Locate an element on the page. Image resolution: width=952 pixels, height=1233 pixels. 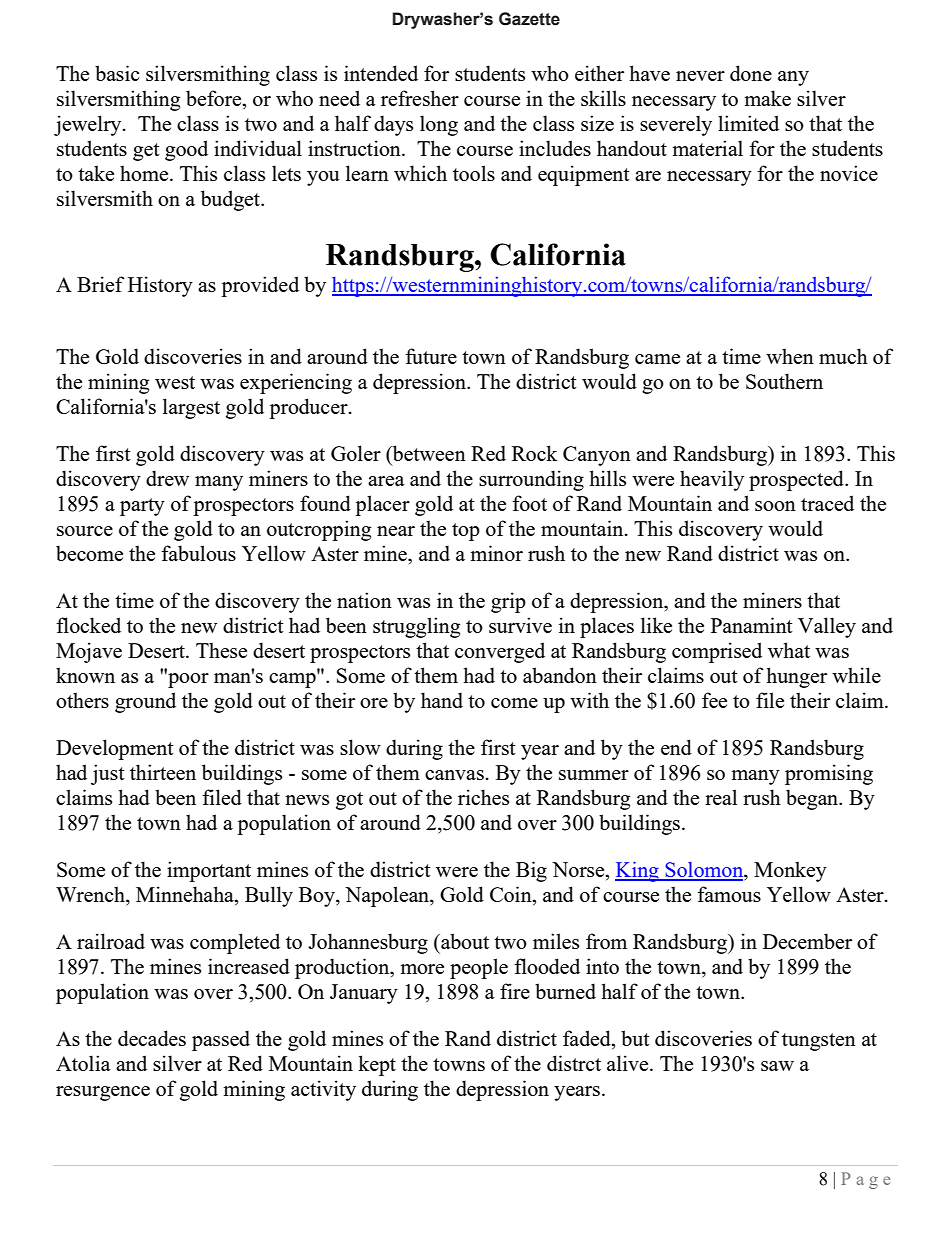
when is located at coordinates (790, 356).
